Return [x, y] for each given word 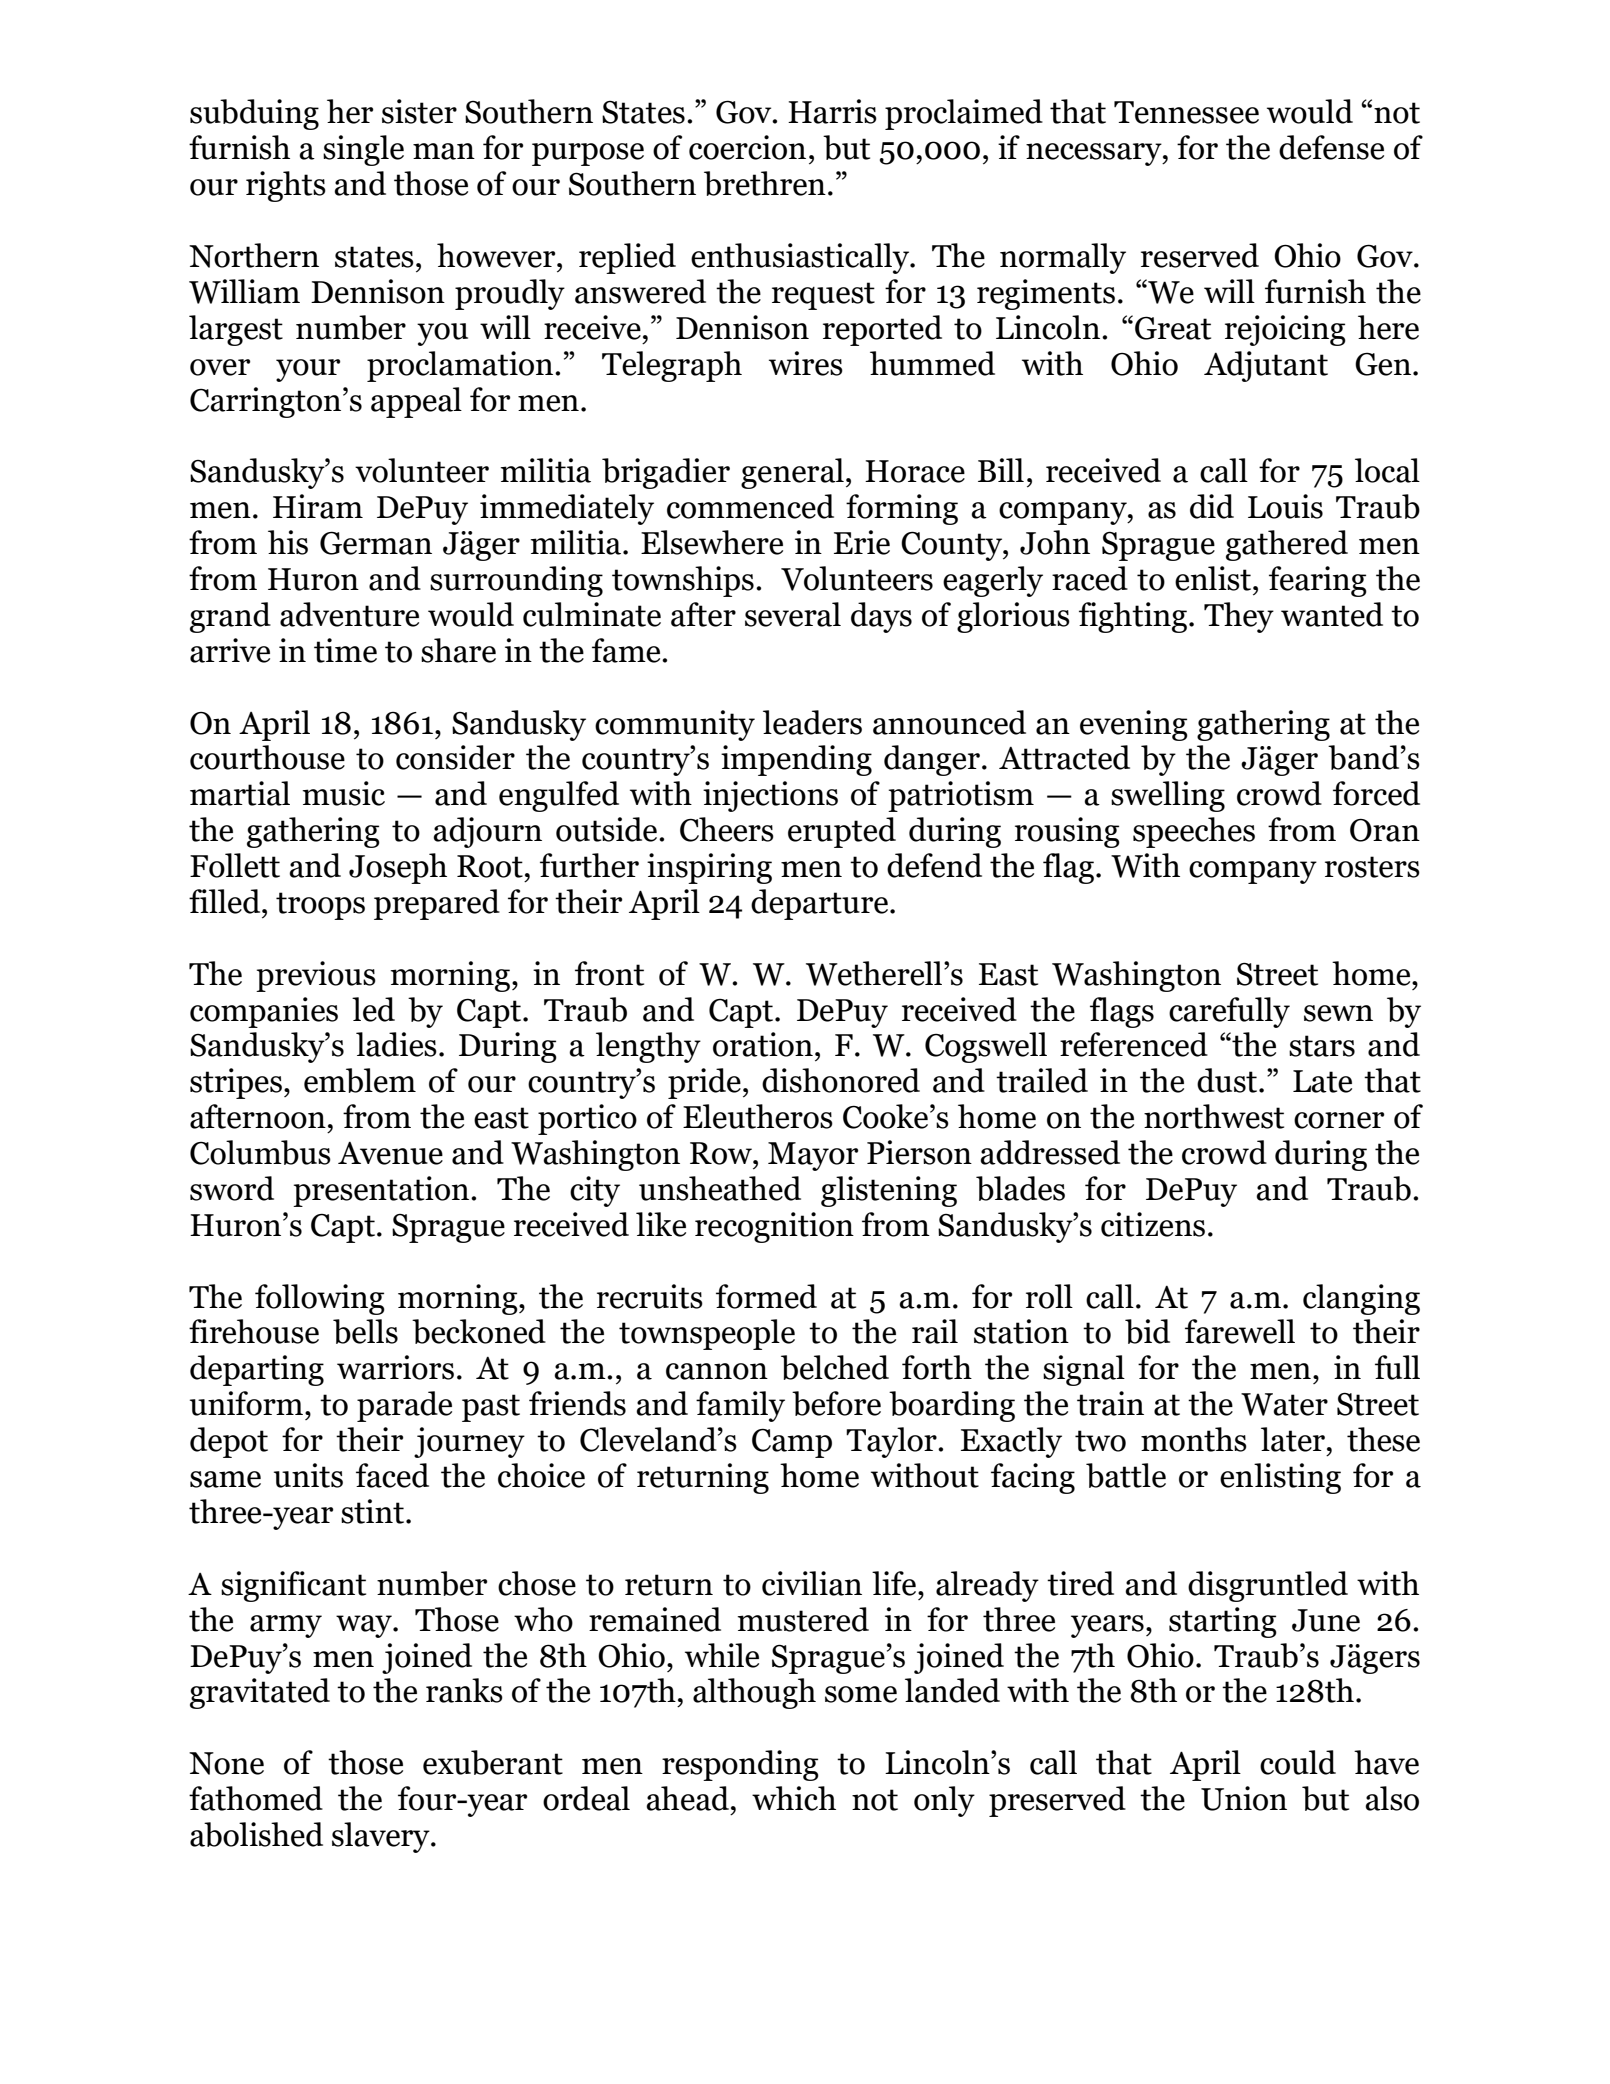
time [345, 650]
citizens [1153, 1224]
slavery [382, 1837]
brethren [765, 183]
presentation [381, 1191]
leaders [812, 722]
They [1239, 617]
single [363, 150]
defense [1331, 147]
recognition [774, 1227]
